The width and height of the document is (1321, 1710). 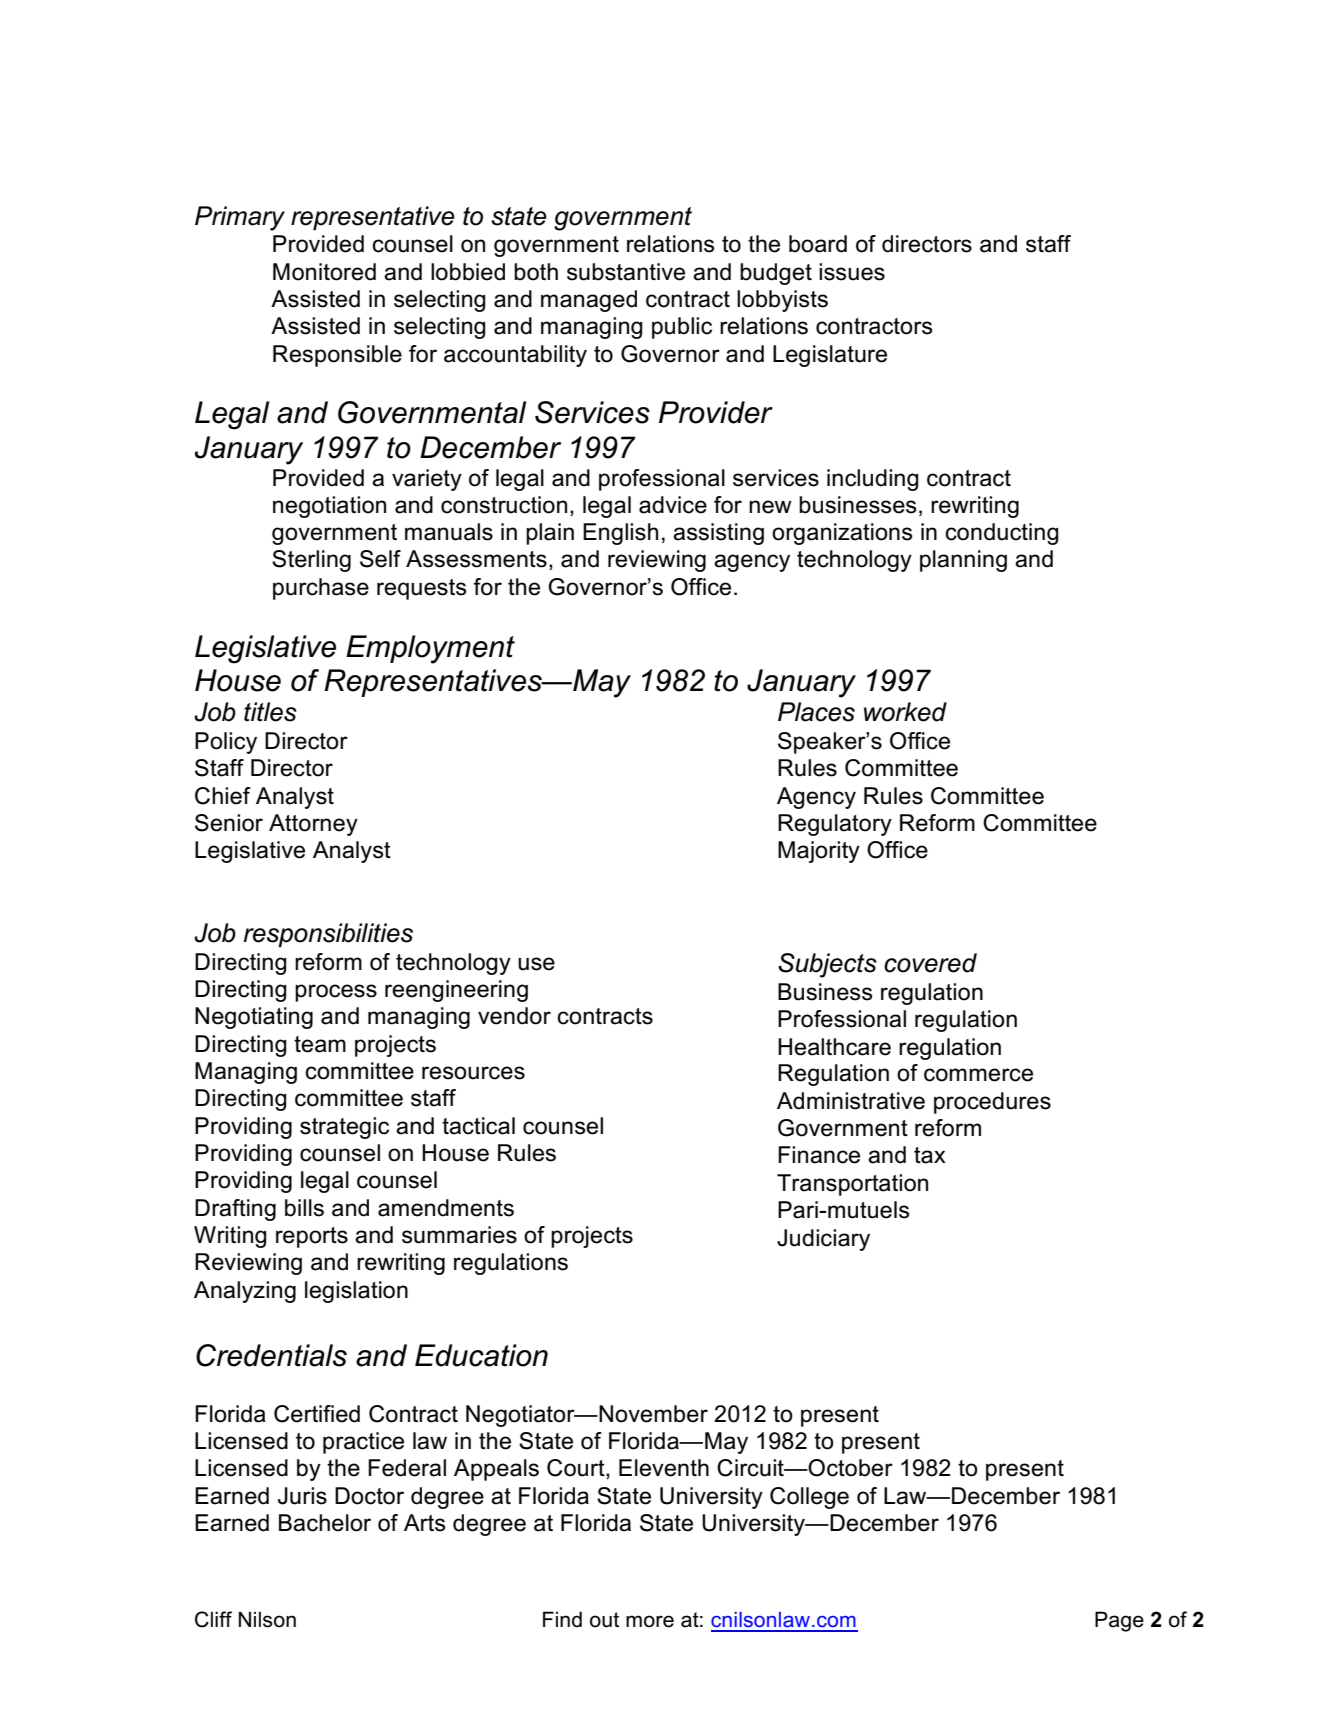 I want to click on issues, so click(x=852, y=272).
